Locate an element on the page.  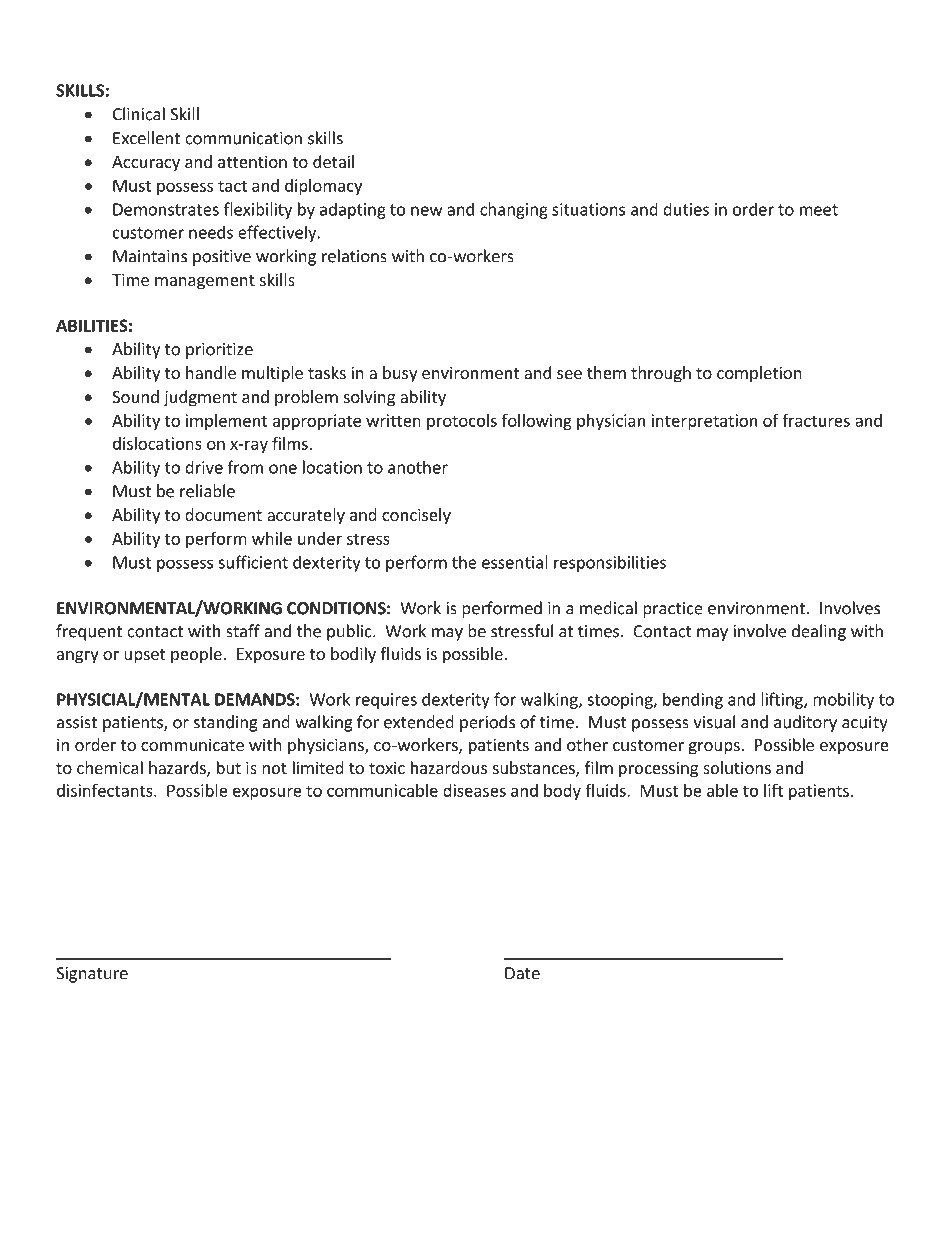
changing is located at coordinates (514, 210).
